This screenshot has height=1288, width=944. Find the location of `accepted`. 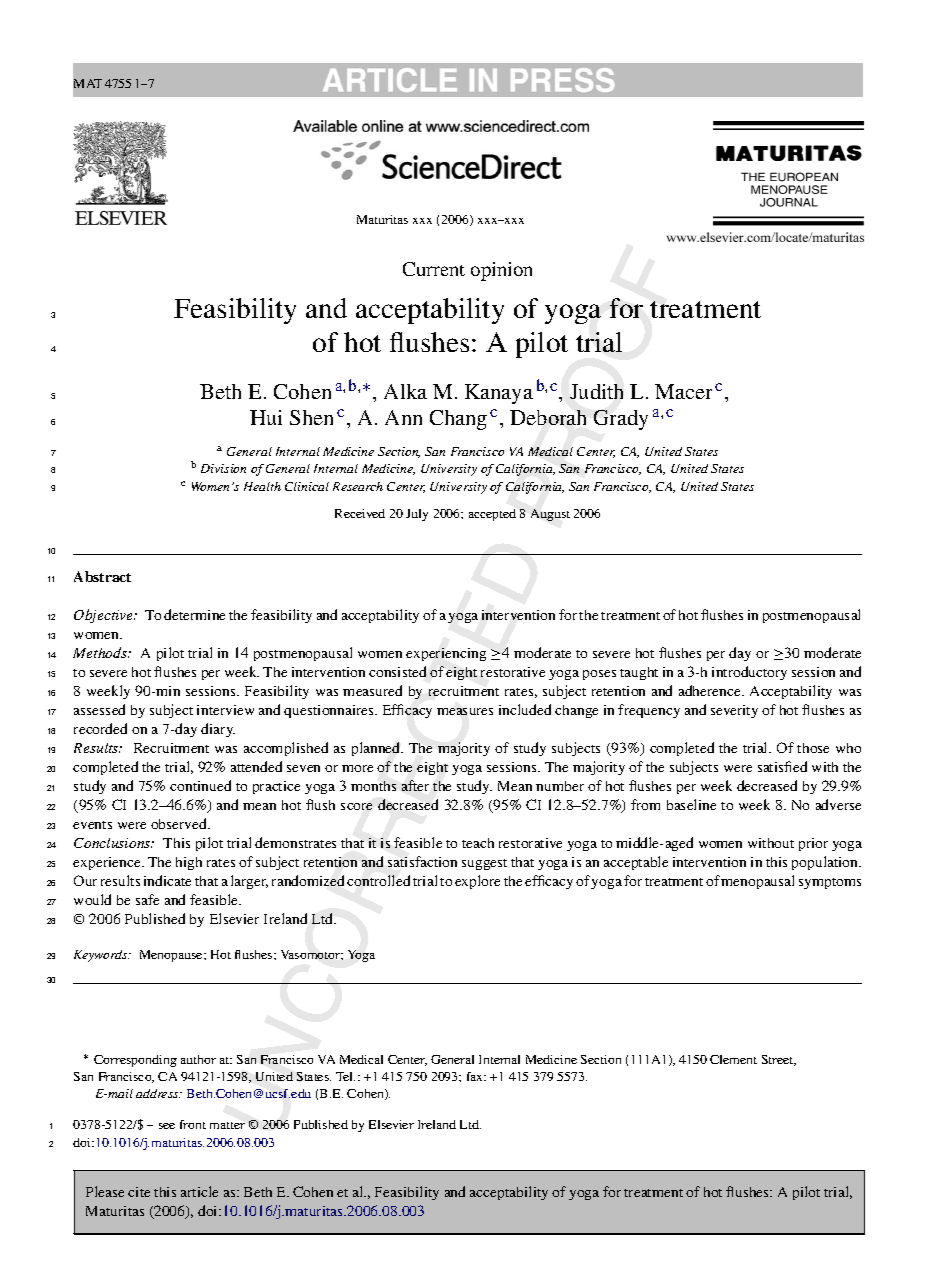

accepted is located at coordinates (492, 515).
